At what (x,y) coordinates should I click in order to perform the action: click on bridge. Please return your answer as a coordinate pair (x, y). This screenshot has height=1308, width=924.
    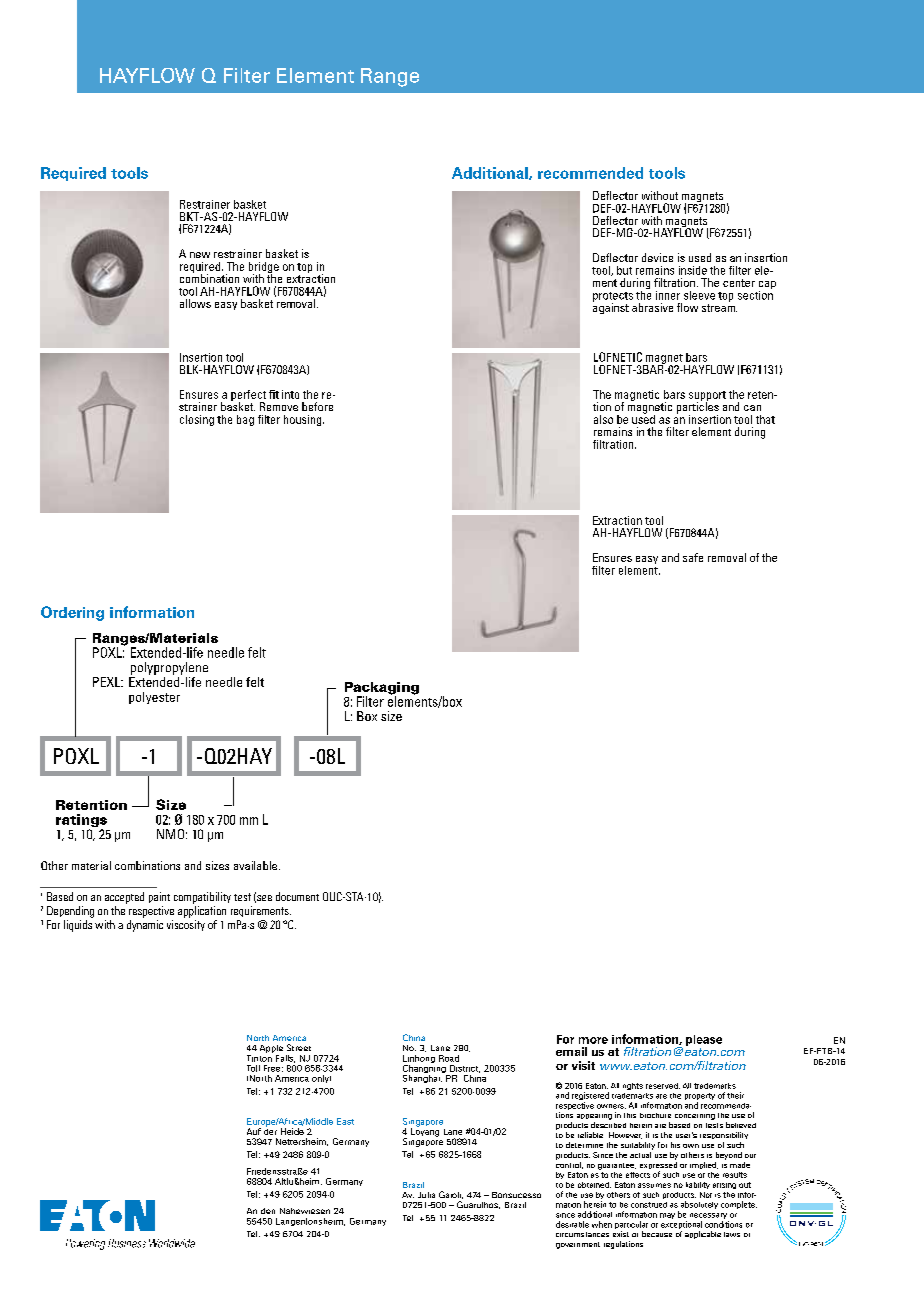
    Looking at the image, I should click on (264, 268).
